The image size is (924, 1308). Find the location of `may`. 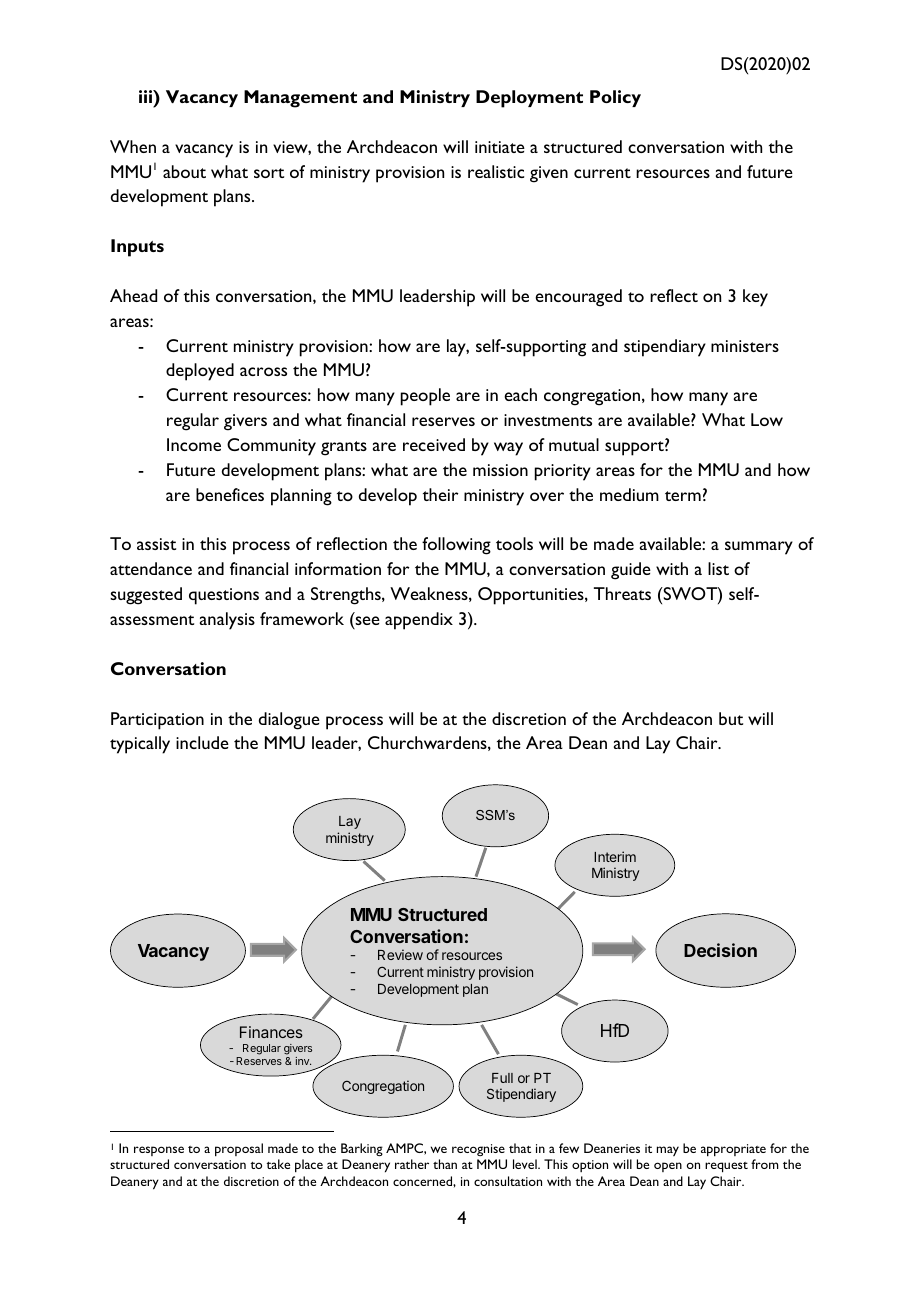

may is located at coordinates (668, 1151).
